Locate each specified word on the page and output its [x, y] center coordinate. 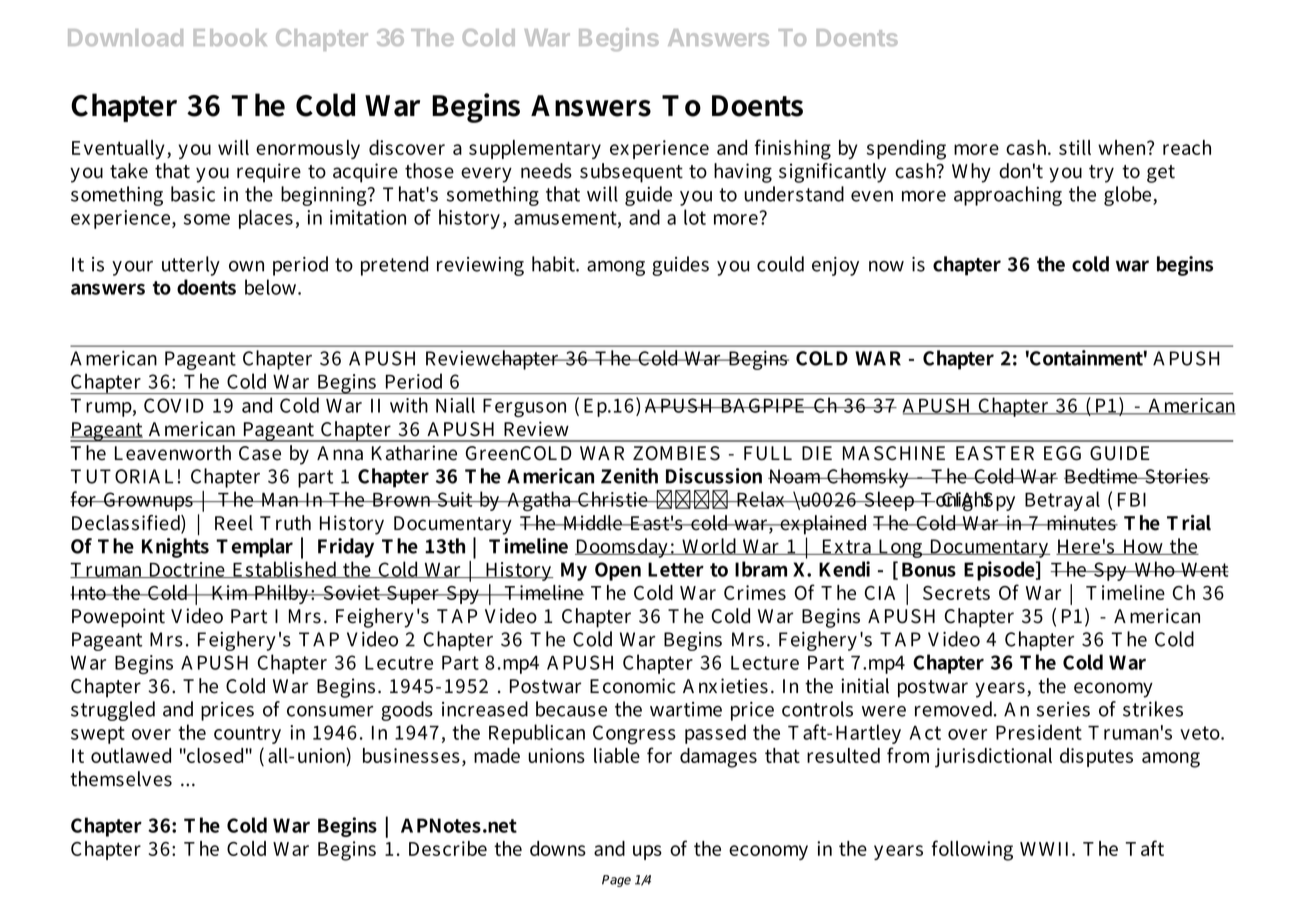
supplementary [535, 149]
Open [618, 571]
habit [554, 264]
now [886, 266]
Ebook [230, 37]
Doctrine [187, 570]
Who [1154, 569]
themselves [121, 779]
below [272, 287]
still [1075, 147]
